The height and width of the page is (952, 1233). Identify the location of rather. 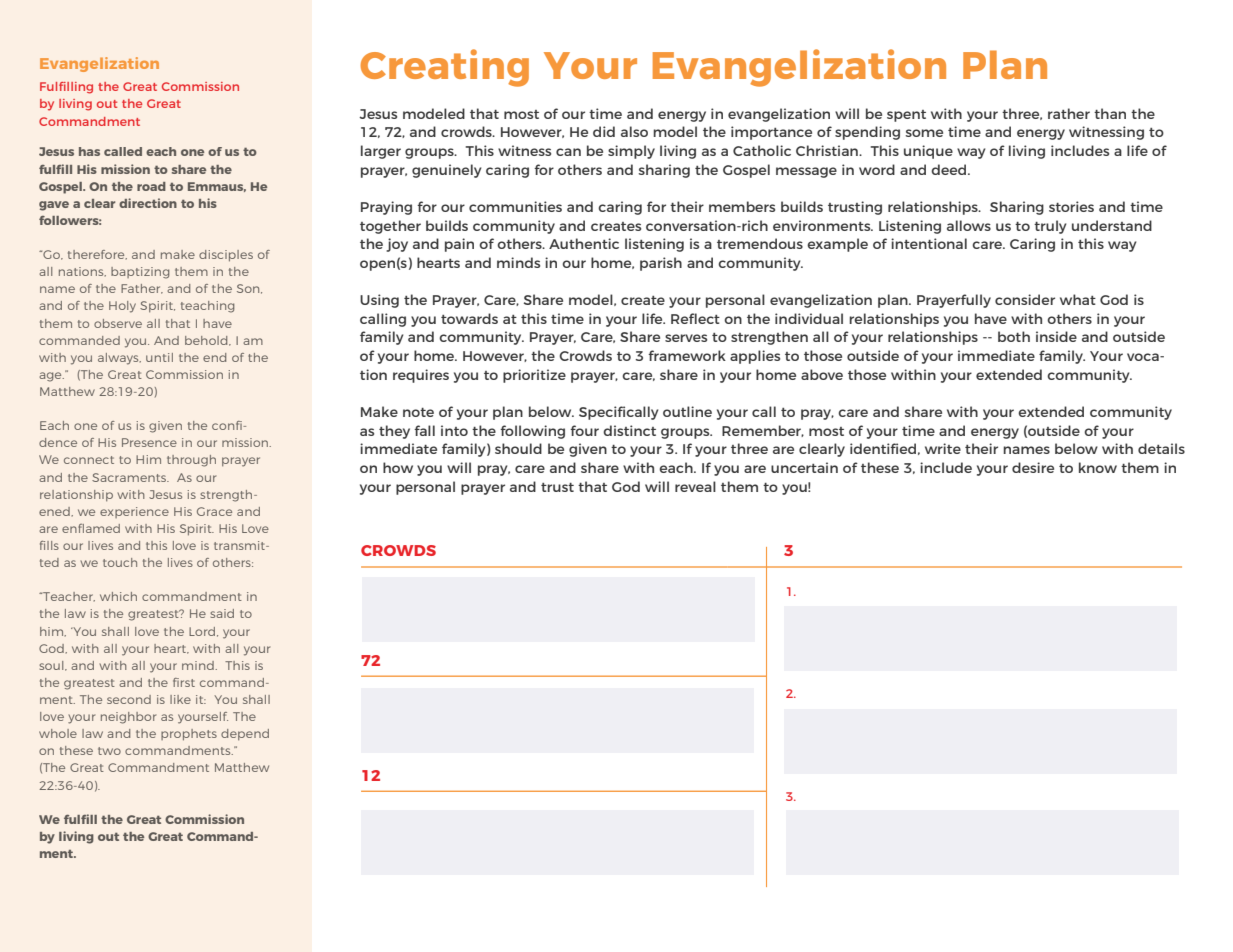
(1069, 113).
